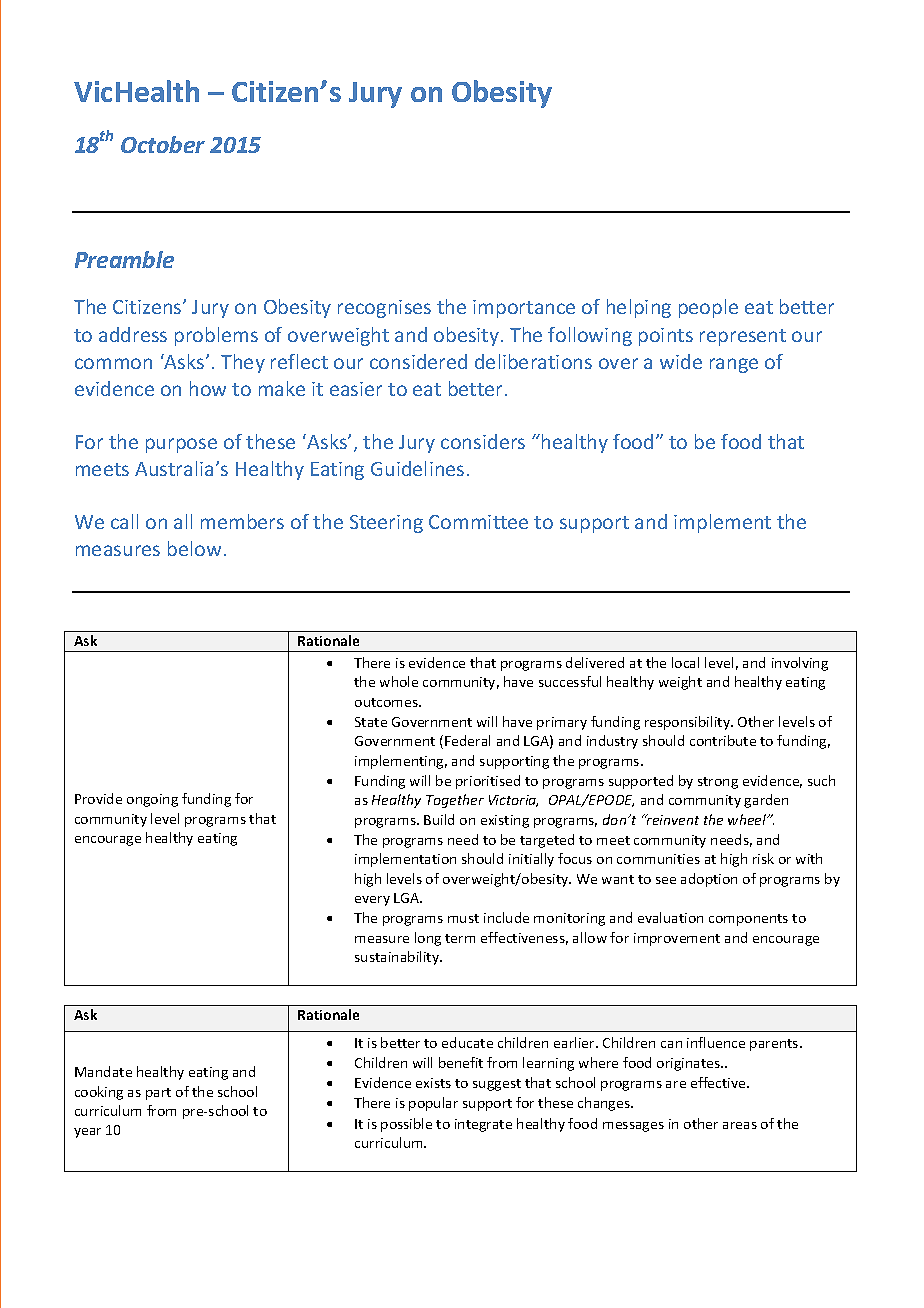 The width and height of the screenshot is (924, 1308). Describe the element at coordinates (152, 800) in the screenshot. I see `ongoing` at that location.
